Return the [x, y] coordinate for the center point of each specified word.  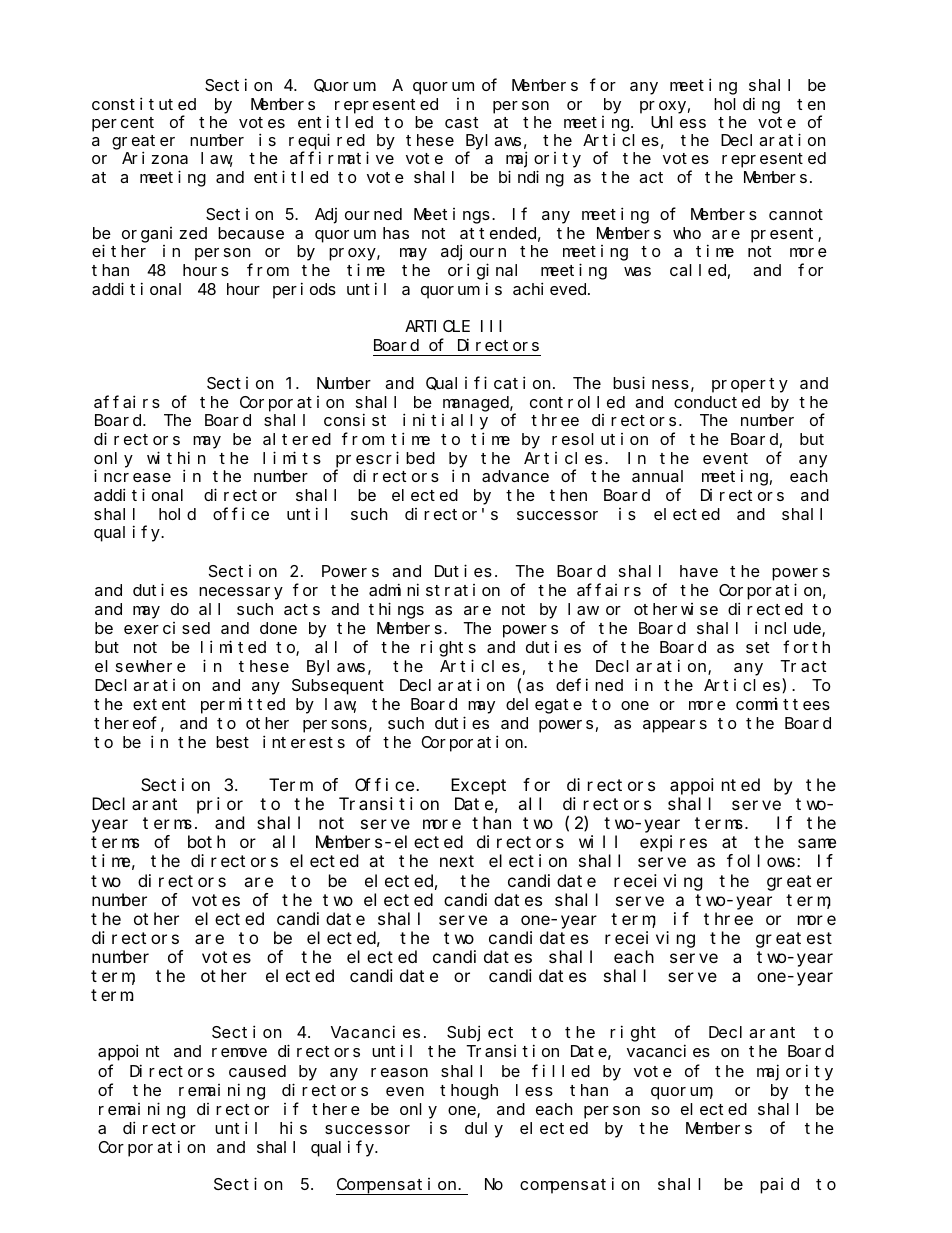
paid [779, 1186]
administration [434, 589]
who [687, 233]
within [176, 457]
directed [765, 608]
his [293, 1127]
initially [445, 422]
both [206, 842]
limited [233, 646]
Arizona [155, 158]
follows [762, 861]
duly [484, 1130]
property [750, 385]
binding [531, 178]
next [457, 861]
